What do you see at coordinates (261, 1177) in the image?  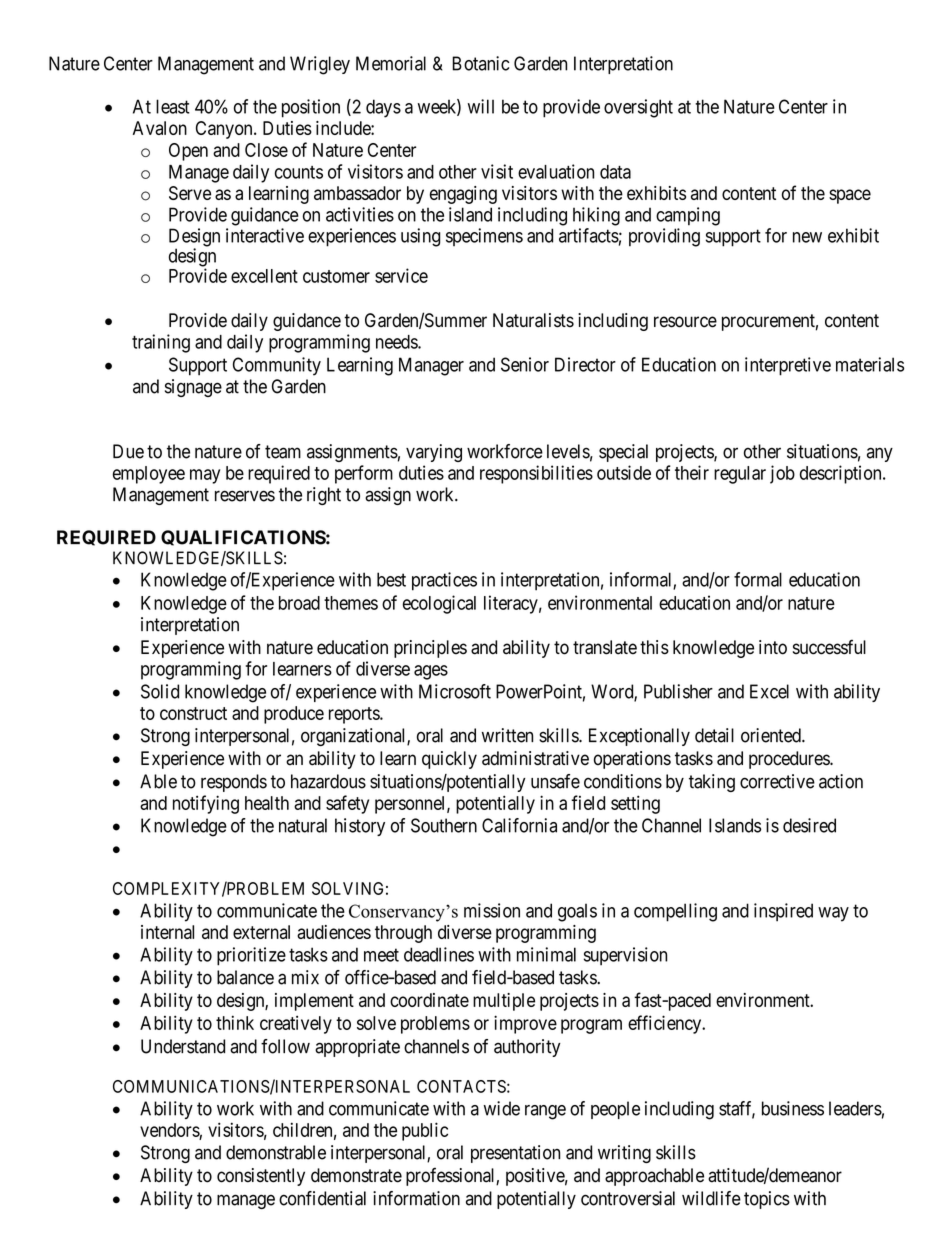 I see `consistently` at bounding box center [261, 1177].
